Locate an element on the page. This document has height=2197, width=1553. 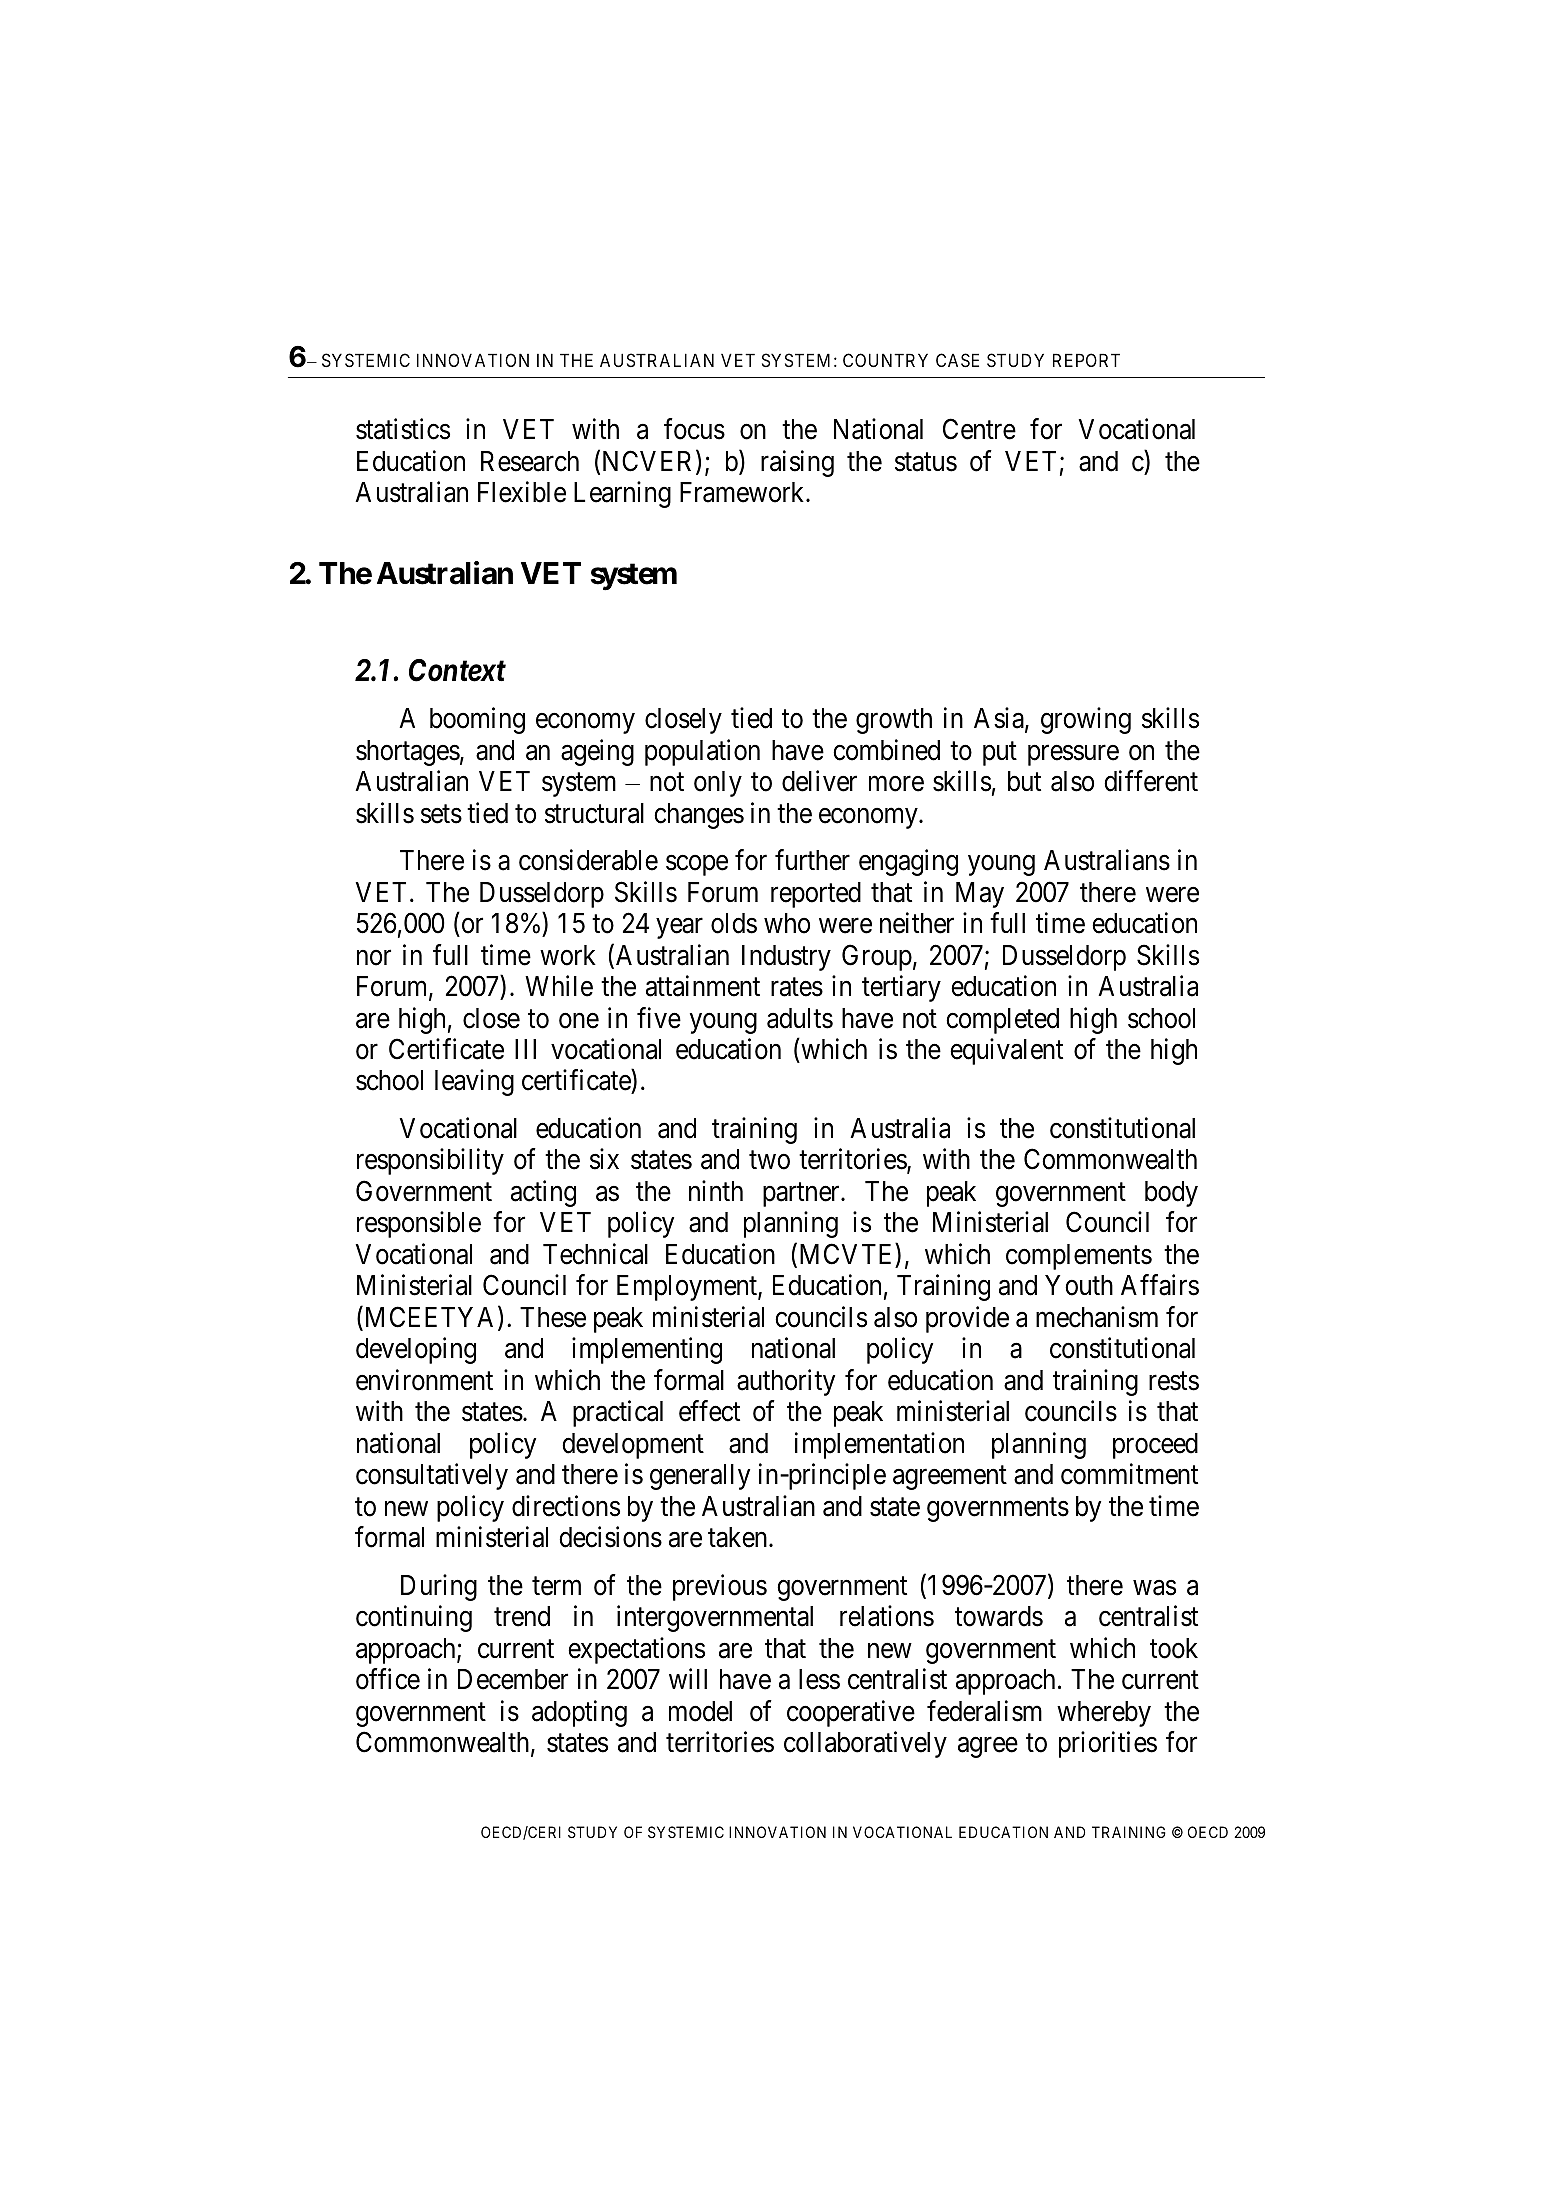
raising is located at coordinates (797, 463).
